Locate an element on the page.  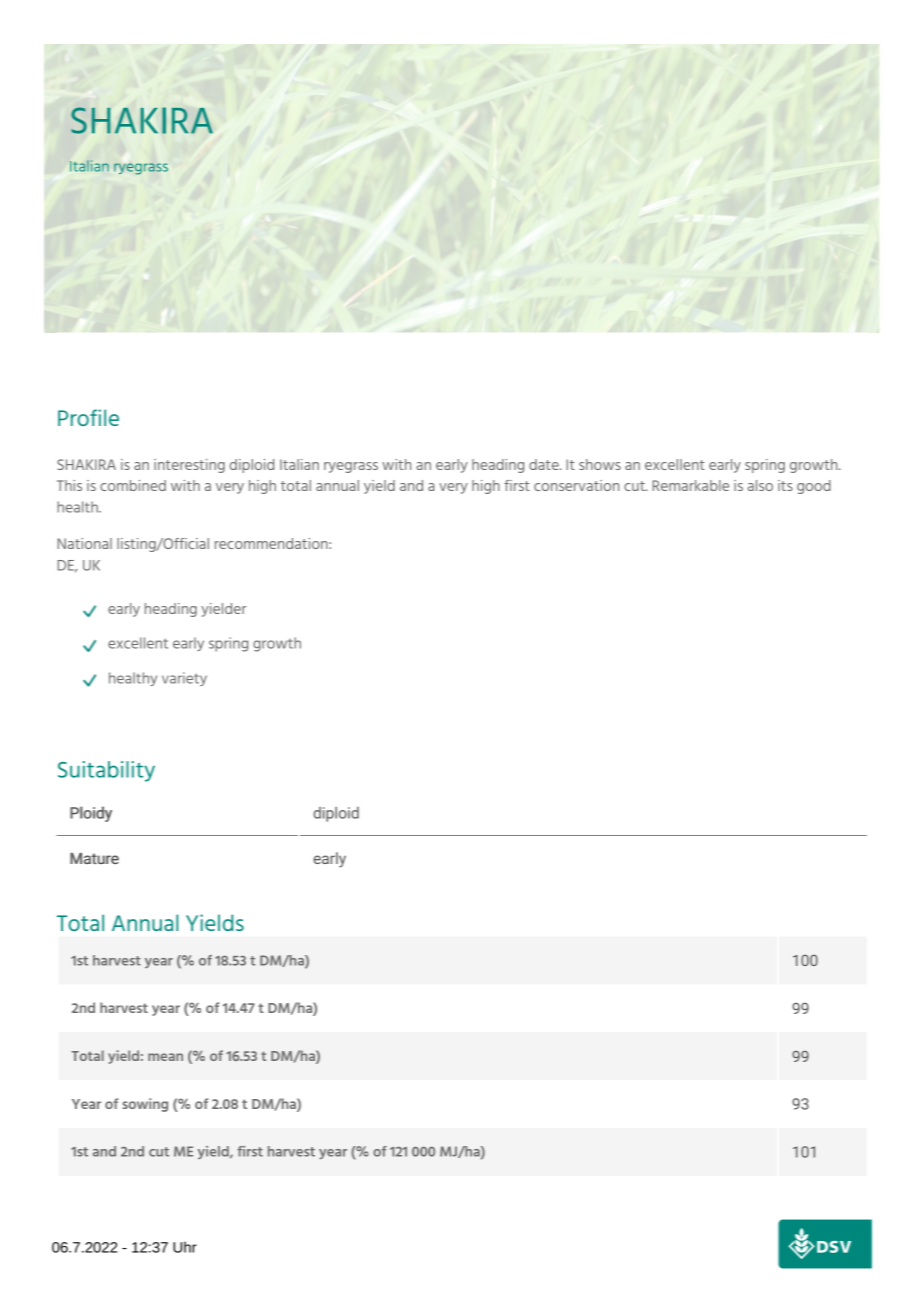
mean is located at coordinates (165, 1057).
